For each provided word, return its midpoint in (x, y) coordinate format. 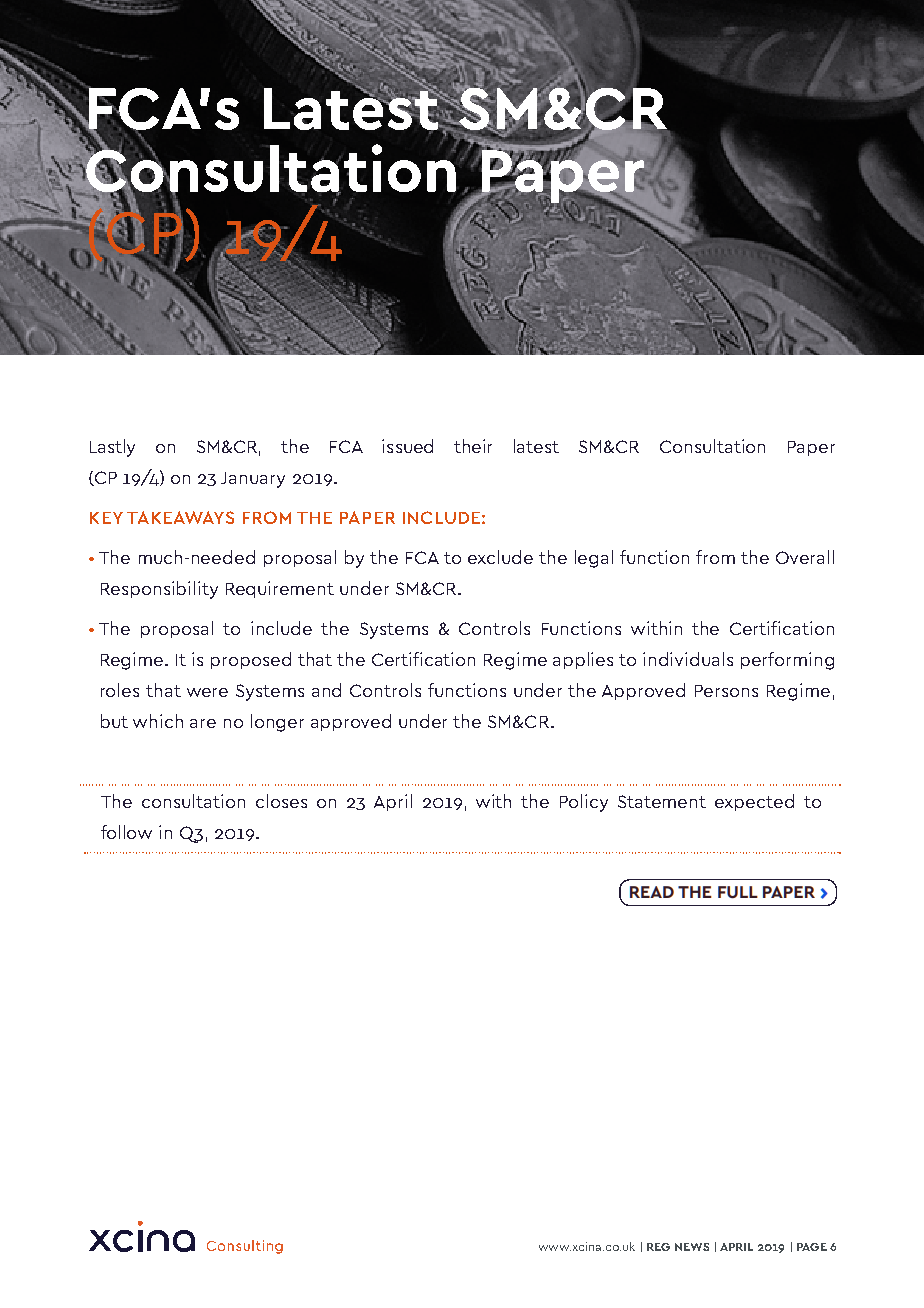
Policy (584, 803)
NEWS (692, 1247)
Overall (805, 557)
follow (126, 832)
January (253, 480)
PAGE (812, 1247)
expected (754, 802)
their (473, 446)
